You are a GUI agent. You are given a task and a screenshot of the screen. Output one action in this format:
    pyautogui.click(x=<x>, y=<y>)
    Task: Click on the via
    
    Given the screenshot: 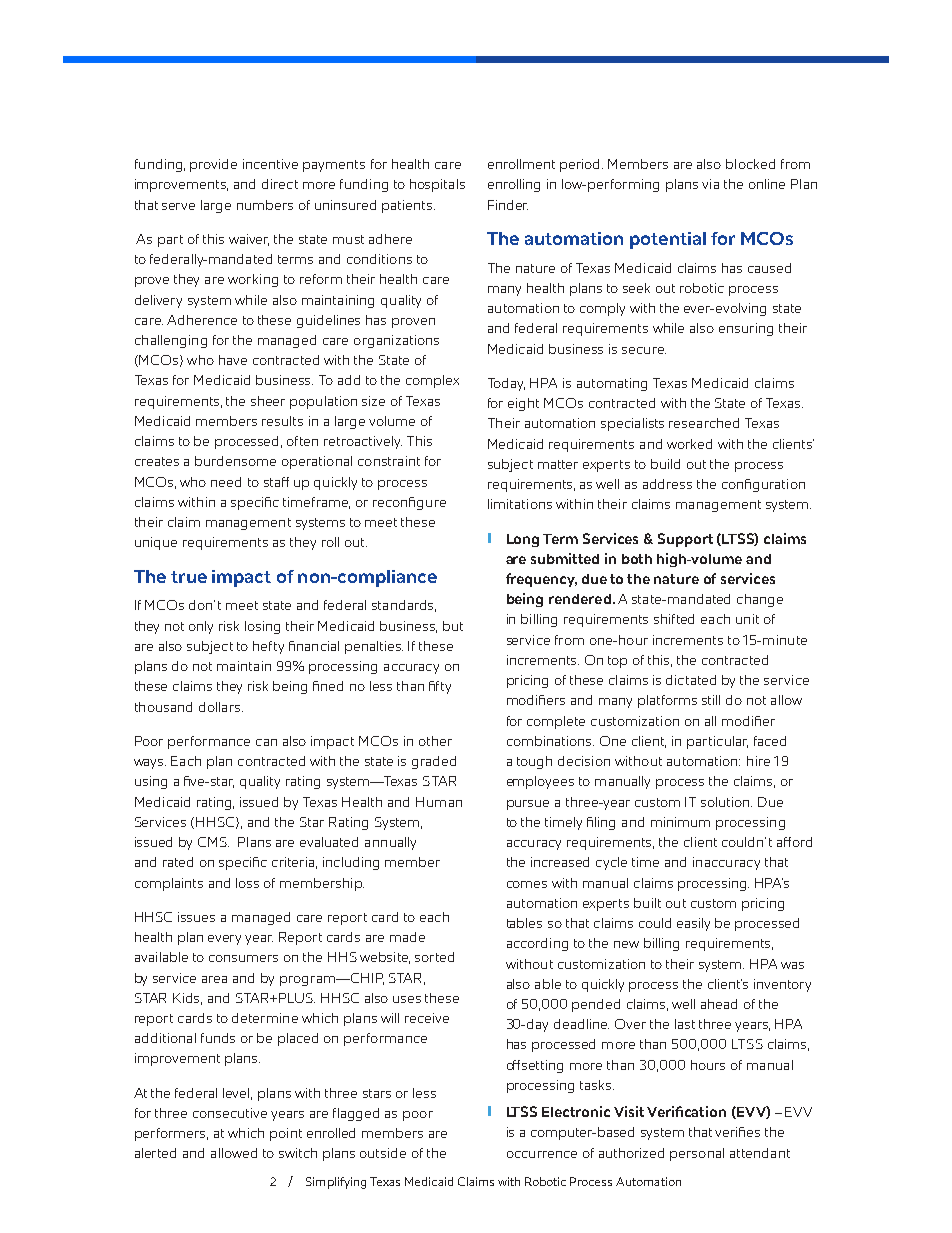 What is the action you would take?
    pyautogui.click(x=710, y=184)
